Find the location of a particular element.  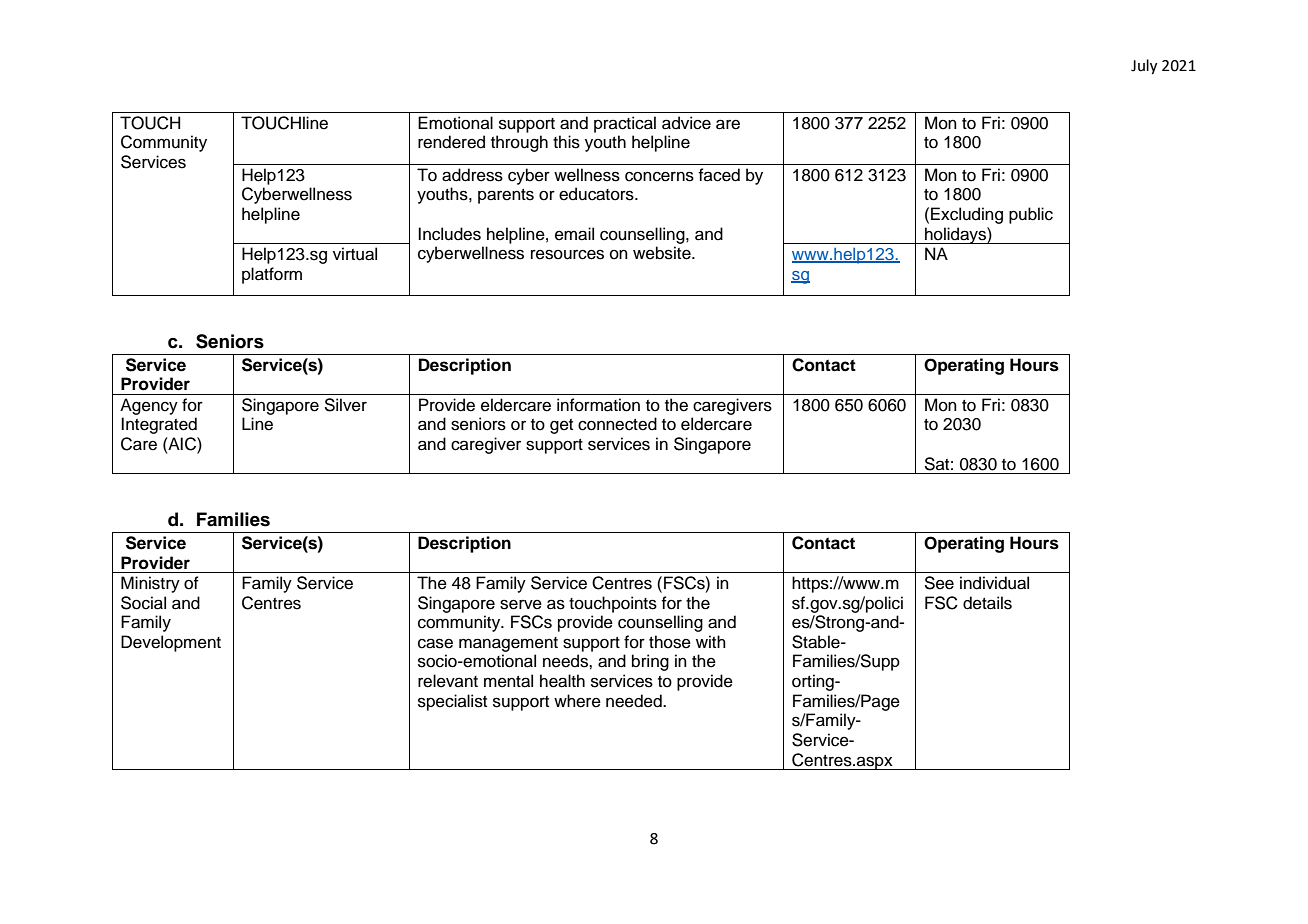

website is located at coordinates (663, 253).
